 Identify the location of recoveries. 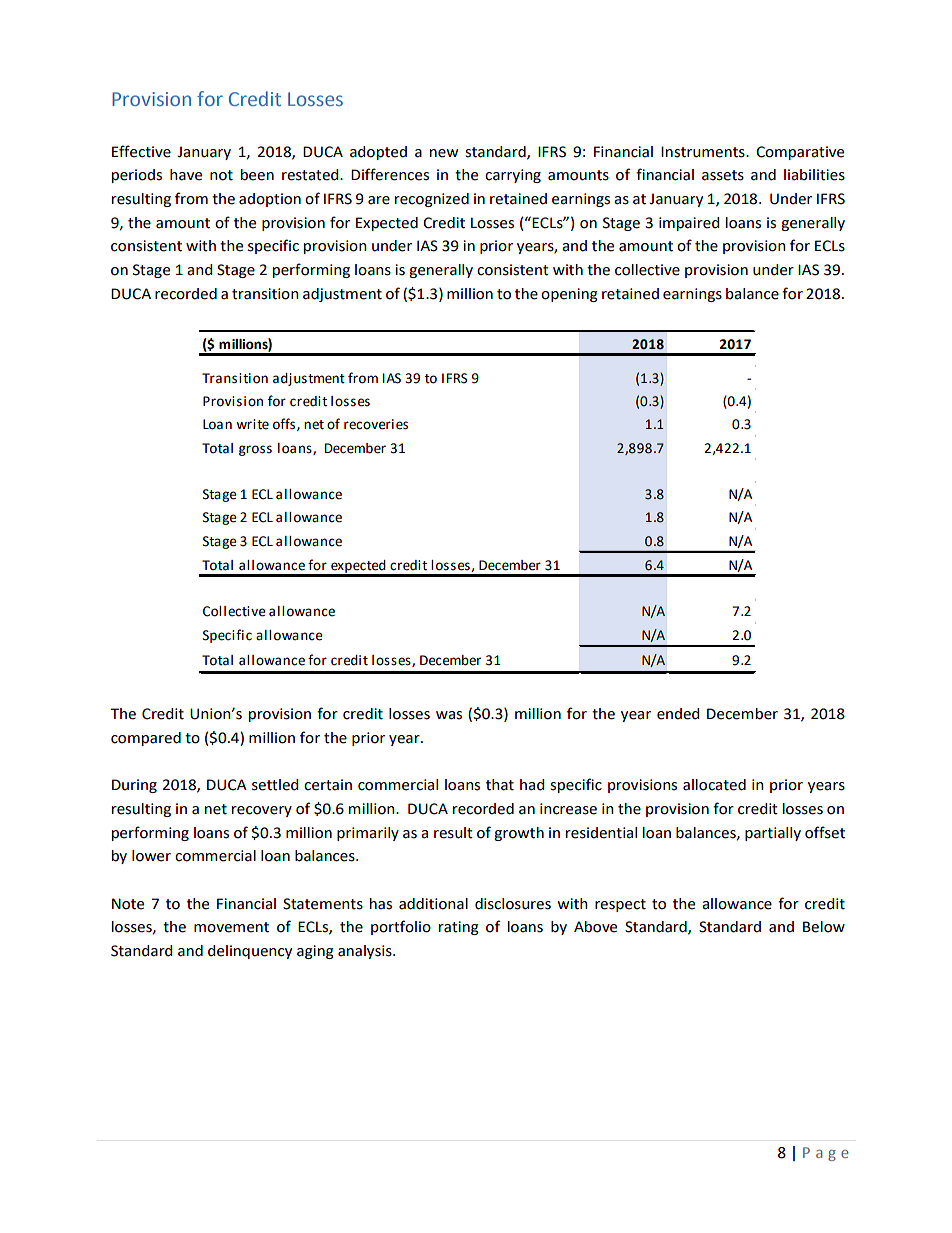
(376, 424).
